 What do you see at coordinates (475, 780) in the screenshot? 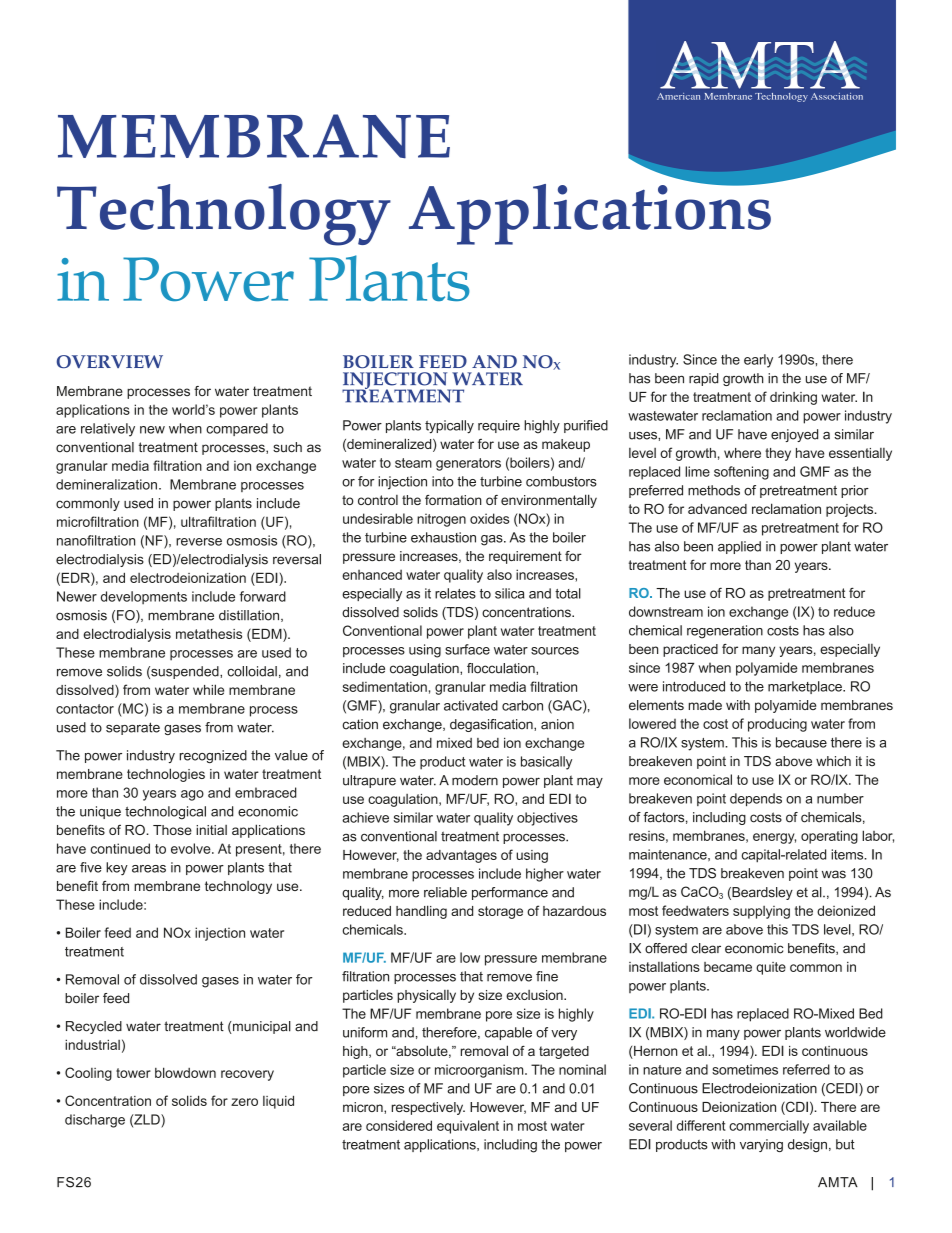
I see `modern` at bounding box center [475, 780].
